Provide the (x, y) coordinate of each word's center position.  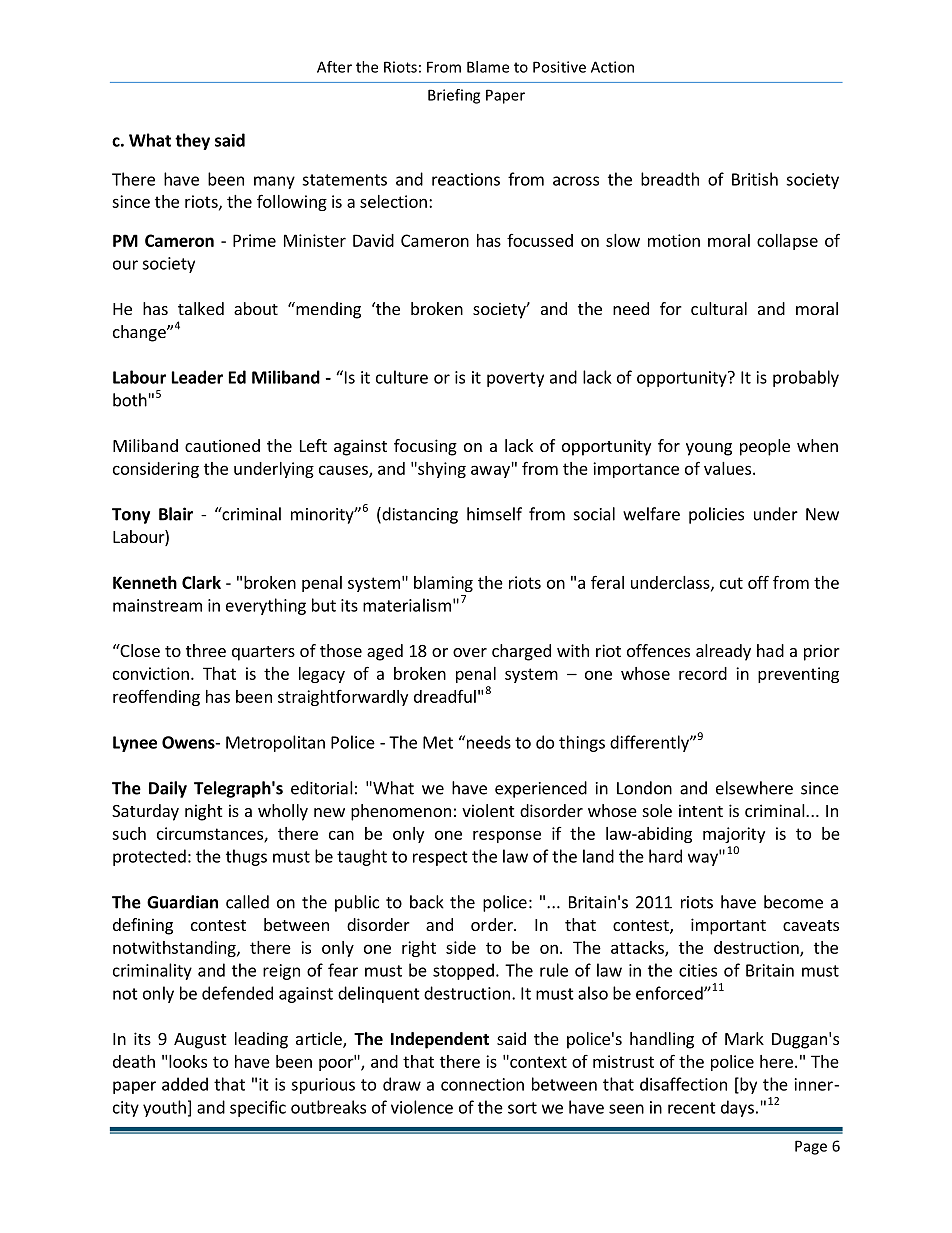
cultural (719, 308)
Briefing (454, 96)
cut (731, 583)
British (755, 179)
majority (734, 835)
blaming (443, 584)
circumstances (211, 834)
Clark (201, 582)
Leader (197, 377)
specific (258, 1108)
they (192, 141)
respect (440, 858)
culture (402, 377)
